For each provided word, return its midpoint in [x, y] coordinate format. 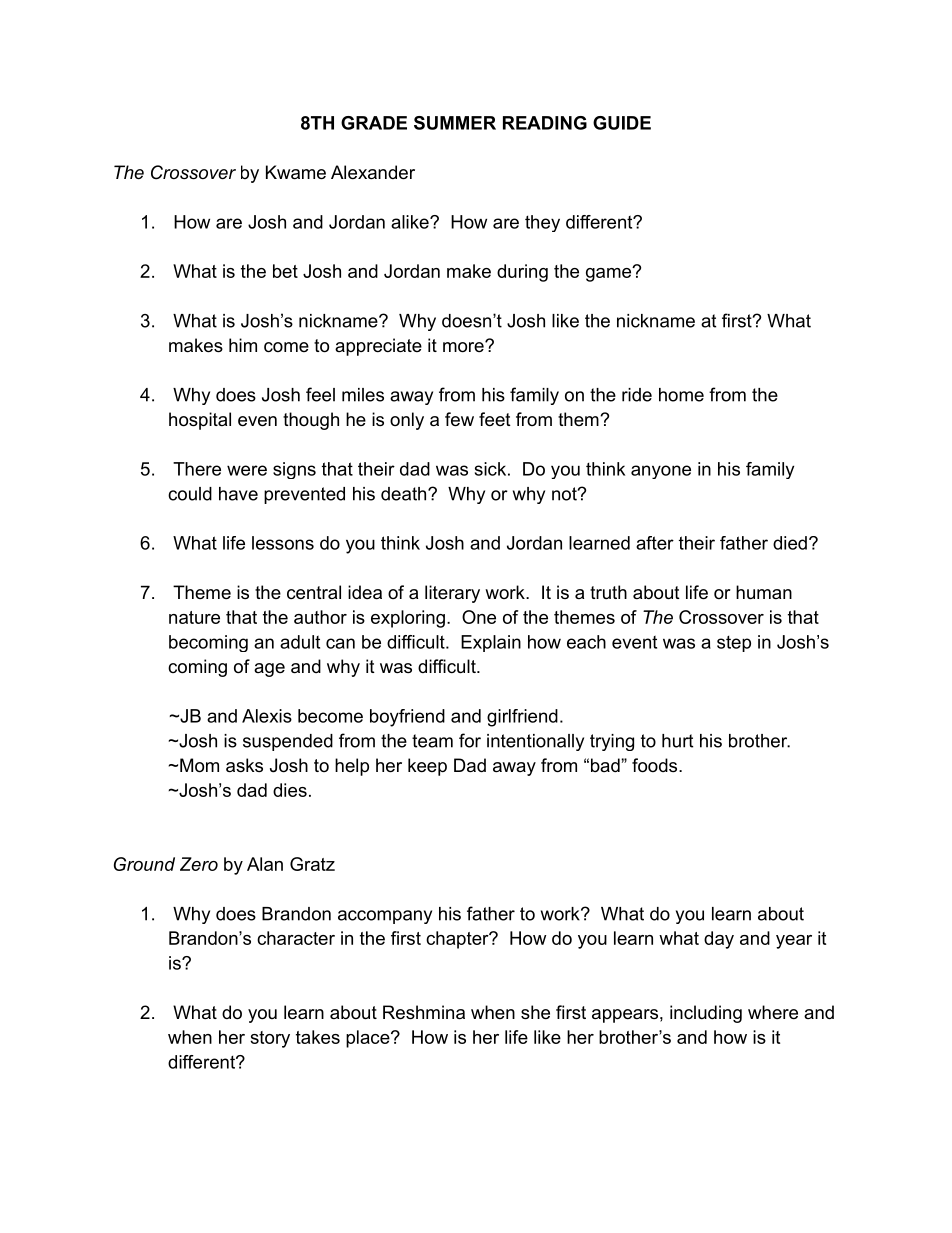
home [681, 395]
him [243, 345]
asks [244, 765]
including [706, 1014]
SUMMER [455, 123]
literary [452, 594]
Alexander [373, 172]
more [464, 347]
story [270, 1039]
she [535, 1012]
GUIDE [622, 123]
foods [654, 765]
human [764, 592]
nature [194, 617]
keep [427, 767]
